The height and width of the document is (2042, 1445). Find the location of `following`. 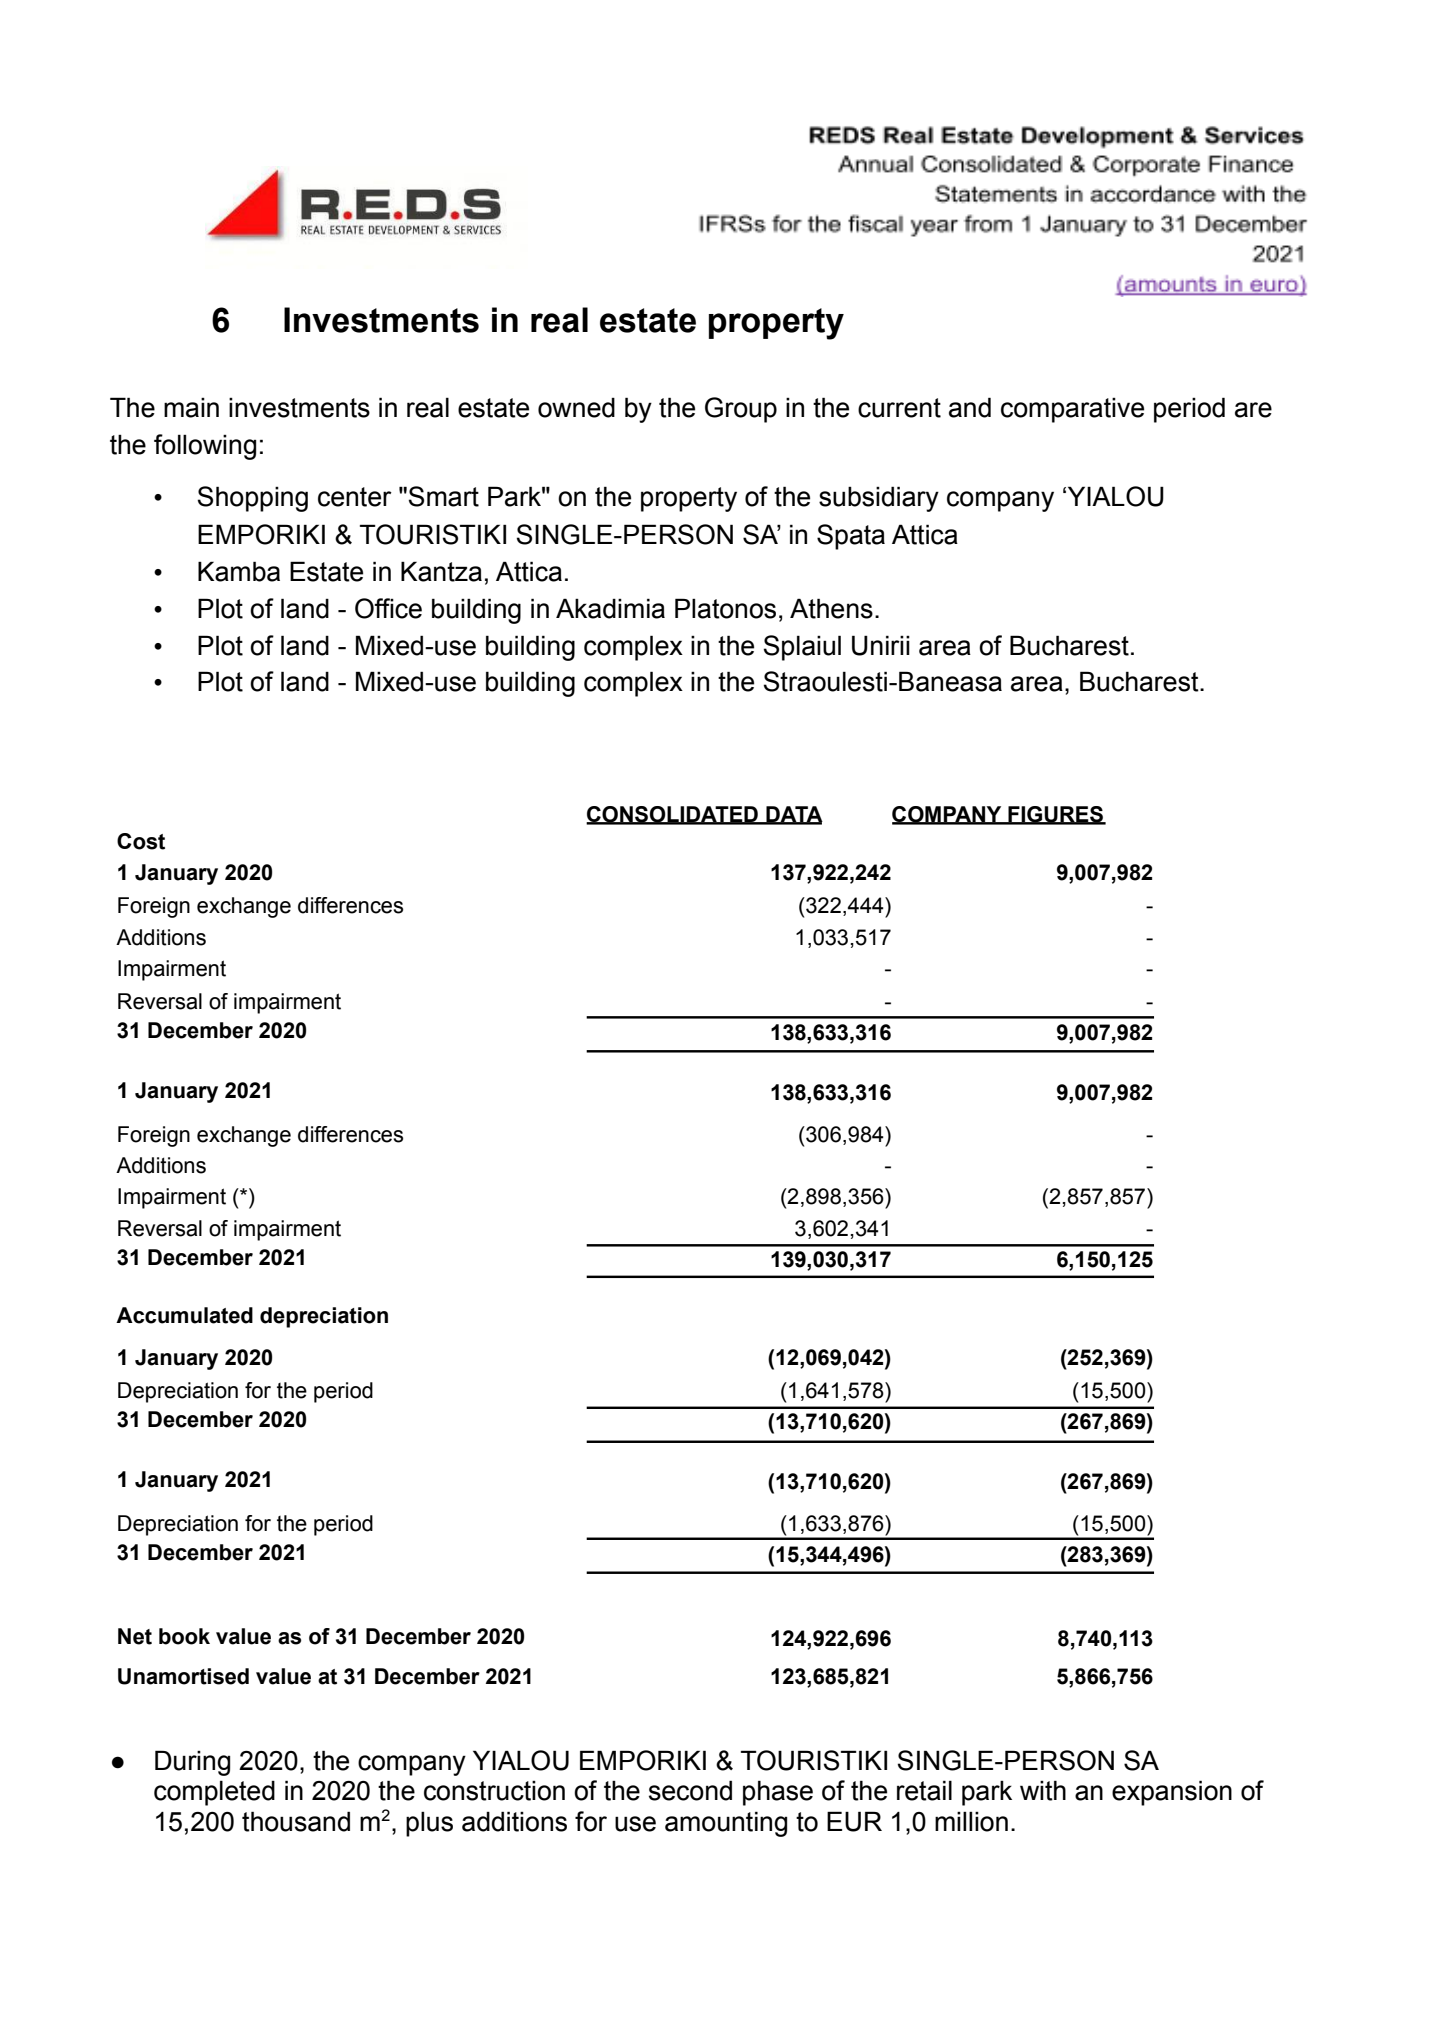

following is located at coordinates (205, 447).
